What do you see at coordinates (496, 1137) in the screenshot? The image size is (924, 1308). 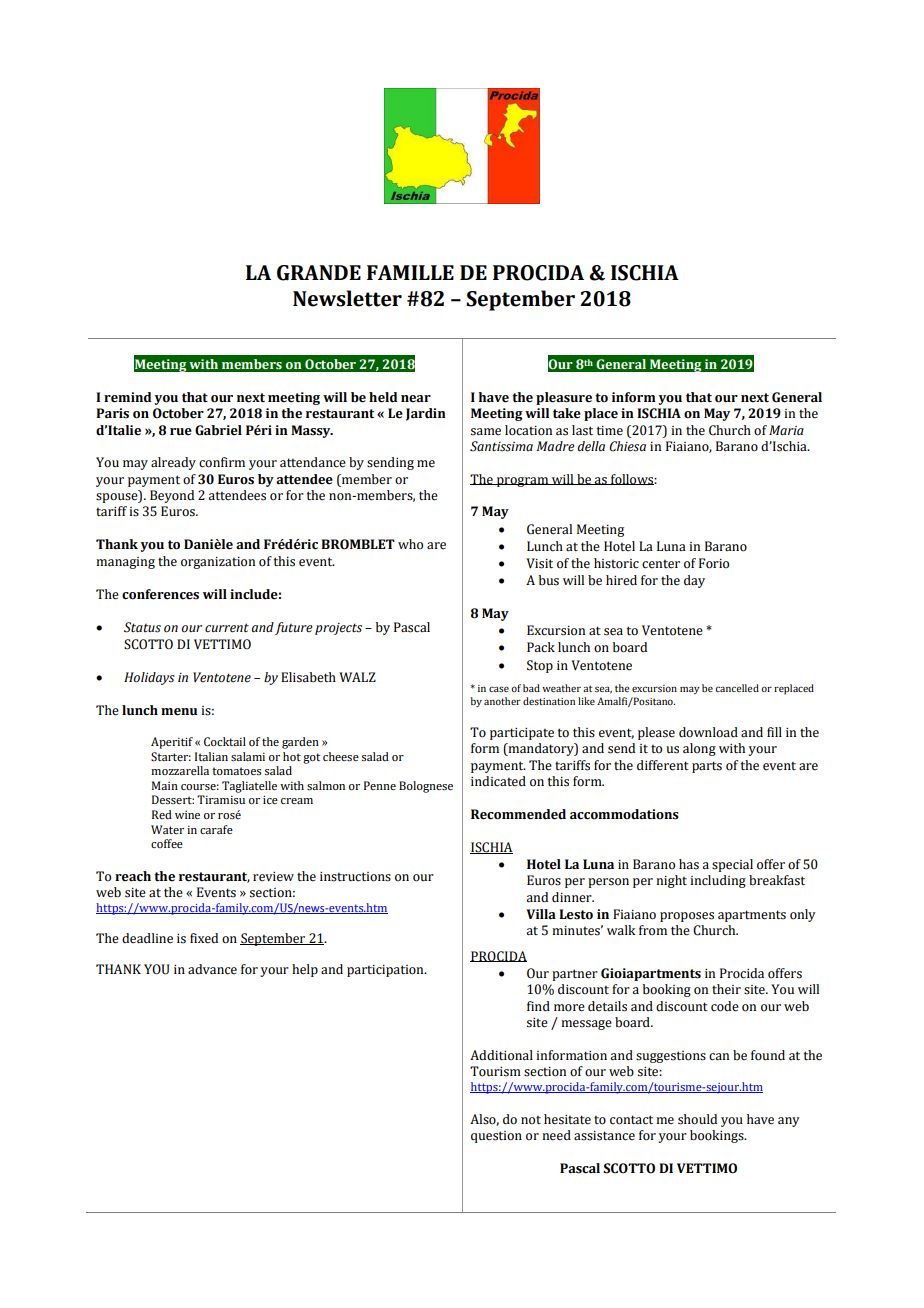 I see `question` at bounding box center [496, 1137].
